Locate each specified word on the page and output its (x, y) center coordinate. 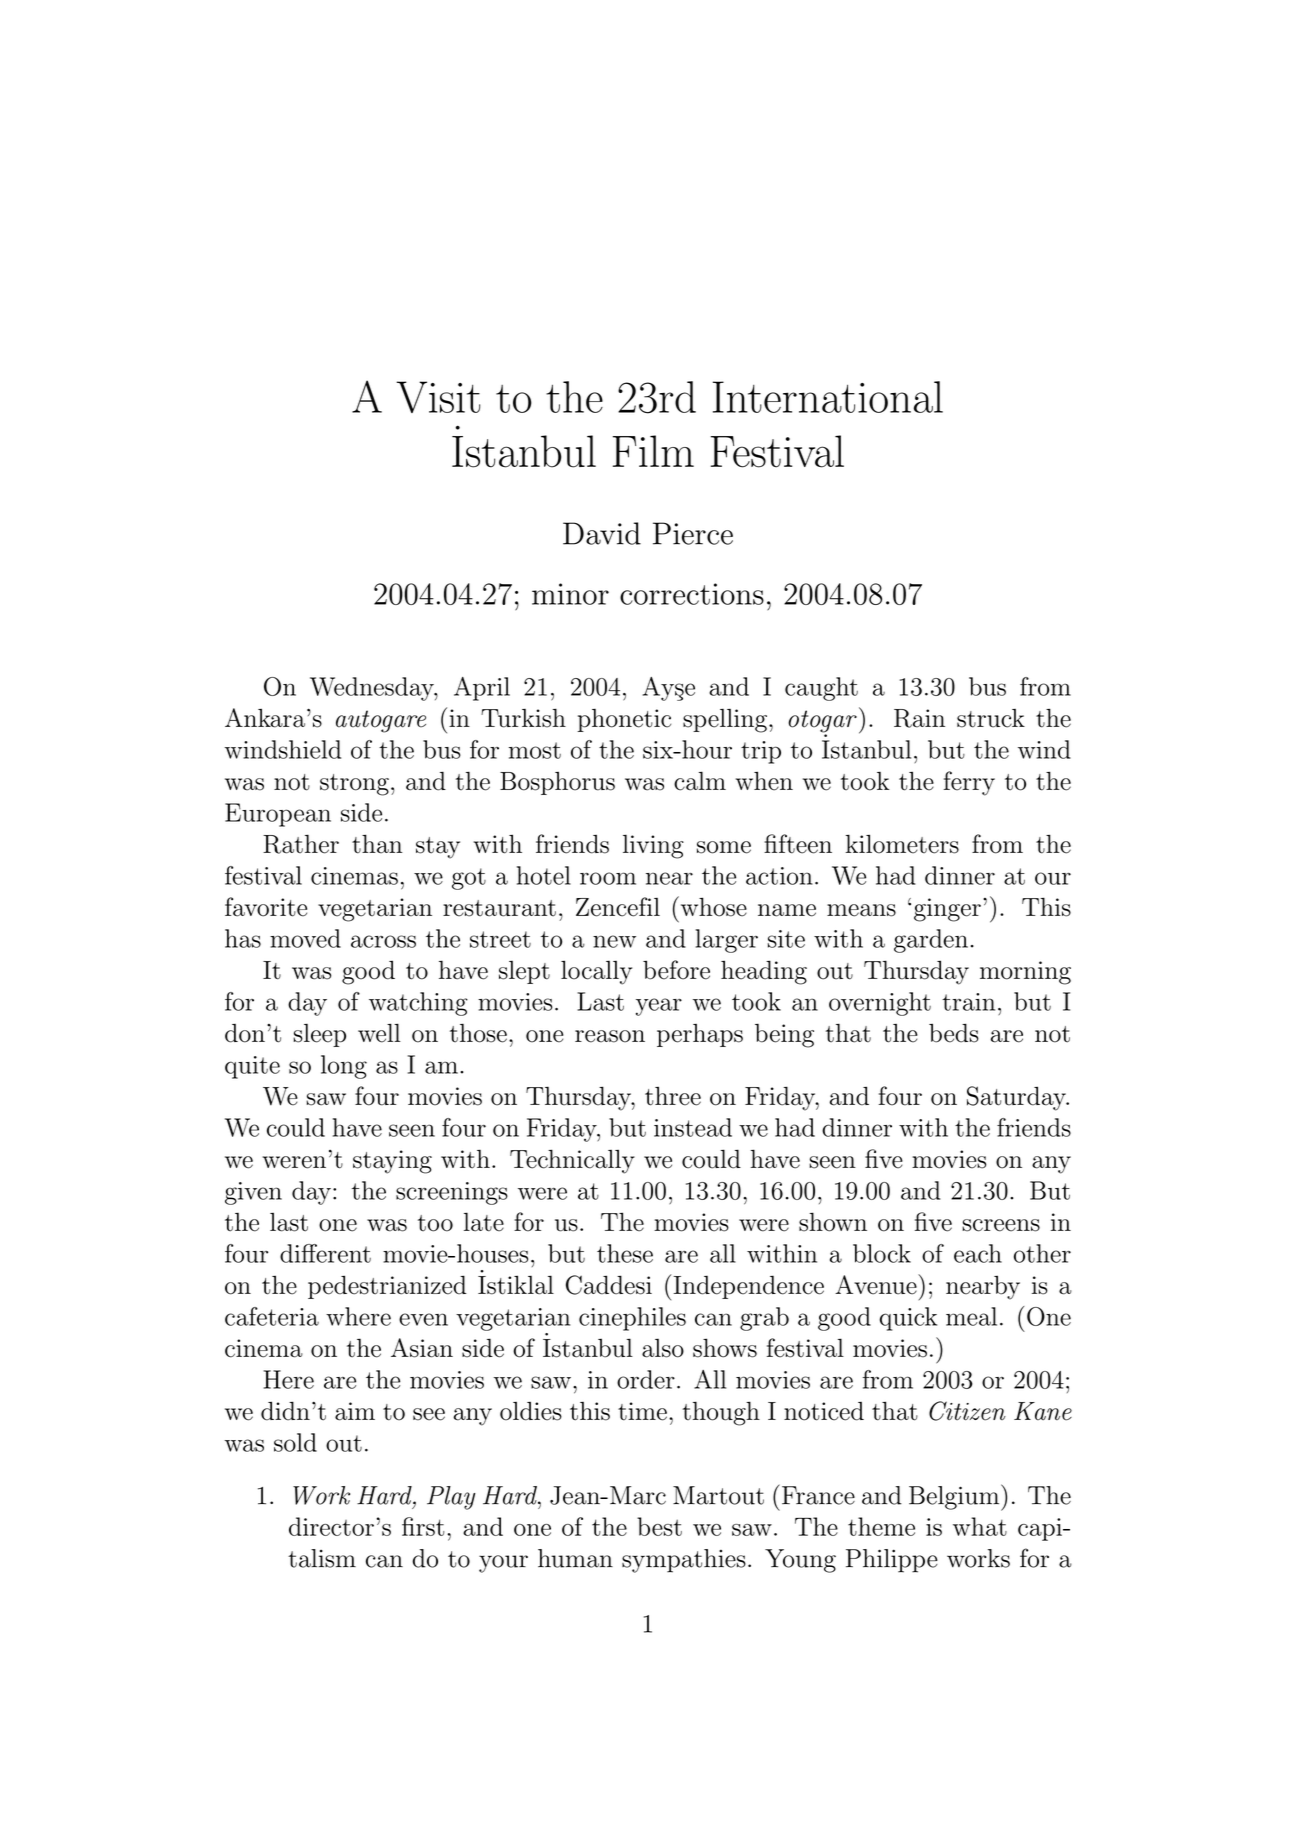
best (659, 1526)
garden (931, 941)
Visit (438, 397)
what (980, 1526)
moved (305, 938)
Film (653, 451)
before (676, 970)
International (828, 397)
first (423, 1526)
